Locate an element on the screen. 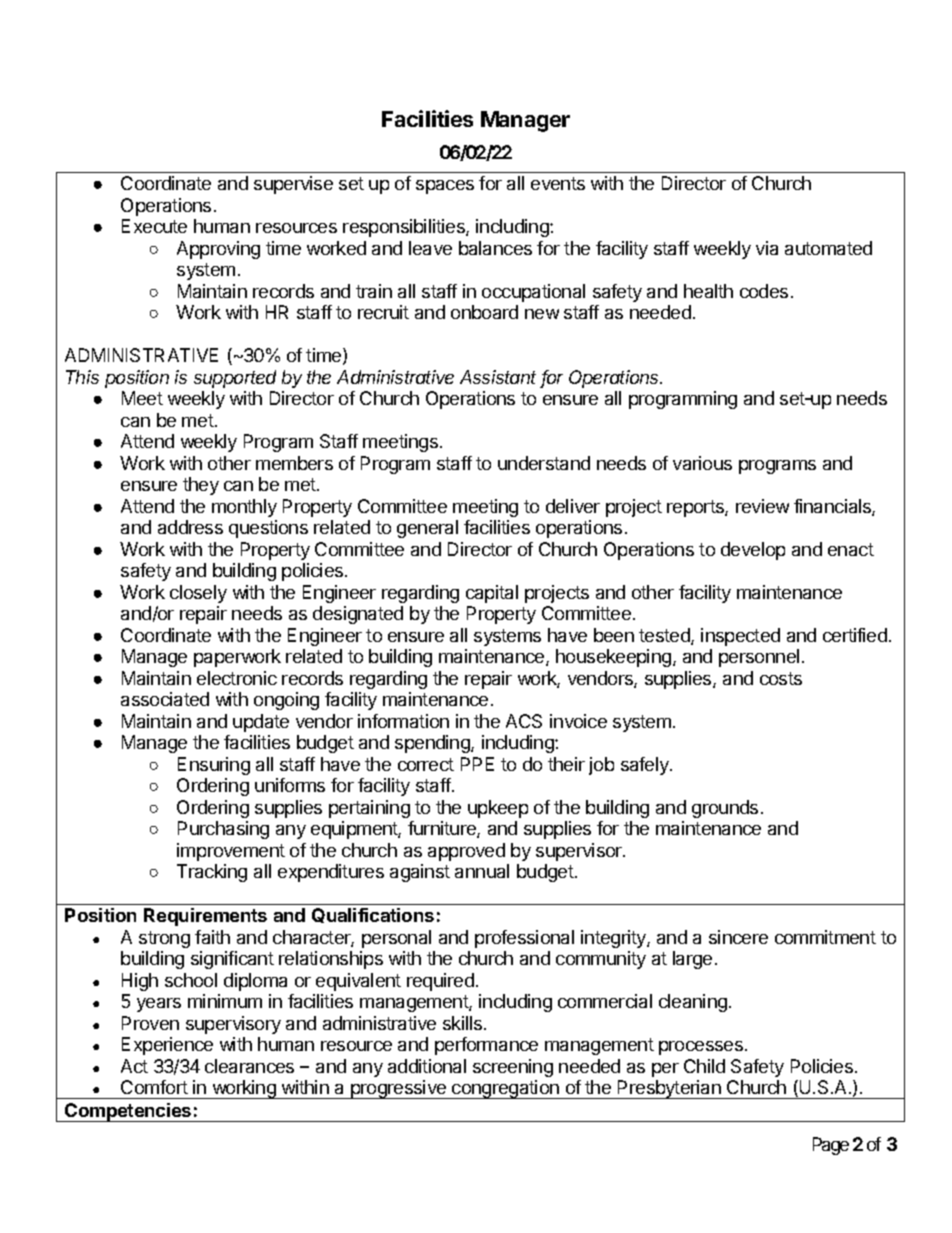 The image size is (952, 1233). via is located at coordinates (767, 248).
